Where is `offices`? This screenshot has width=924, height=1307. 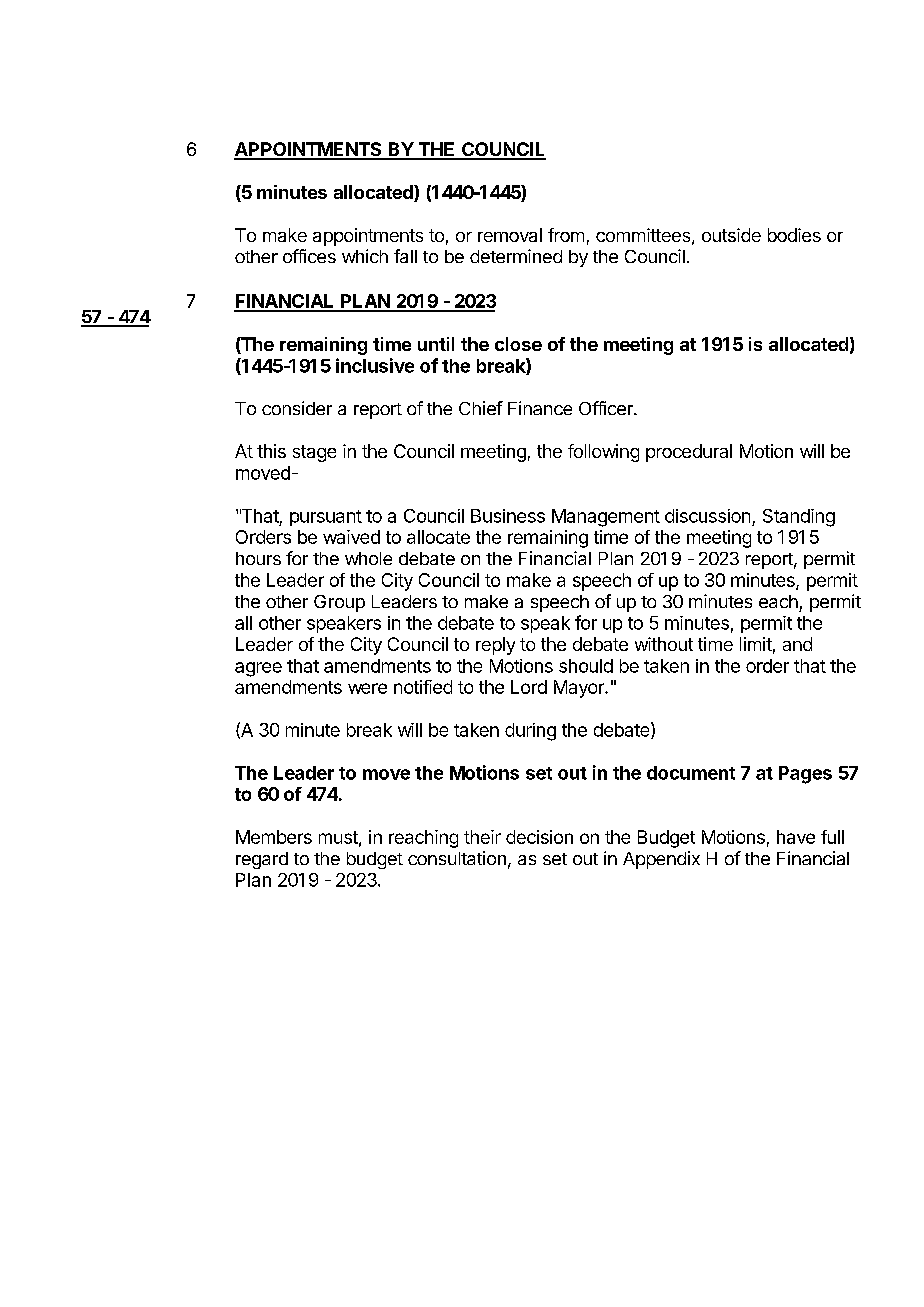 offices is located at coordinates (309, 256).
